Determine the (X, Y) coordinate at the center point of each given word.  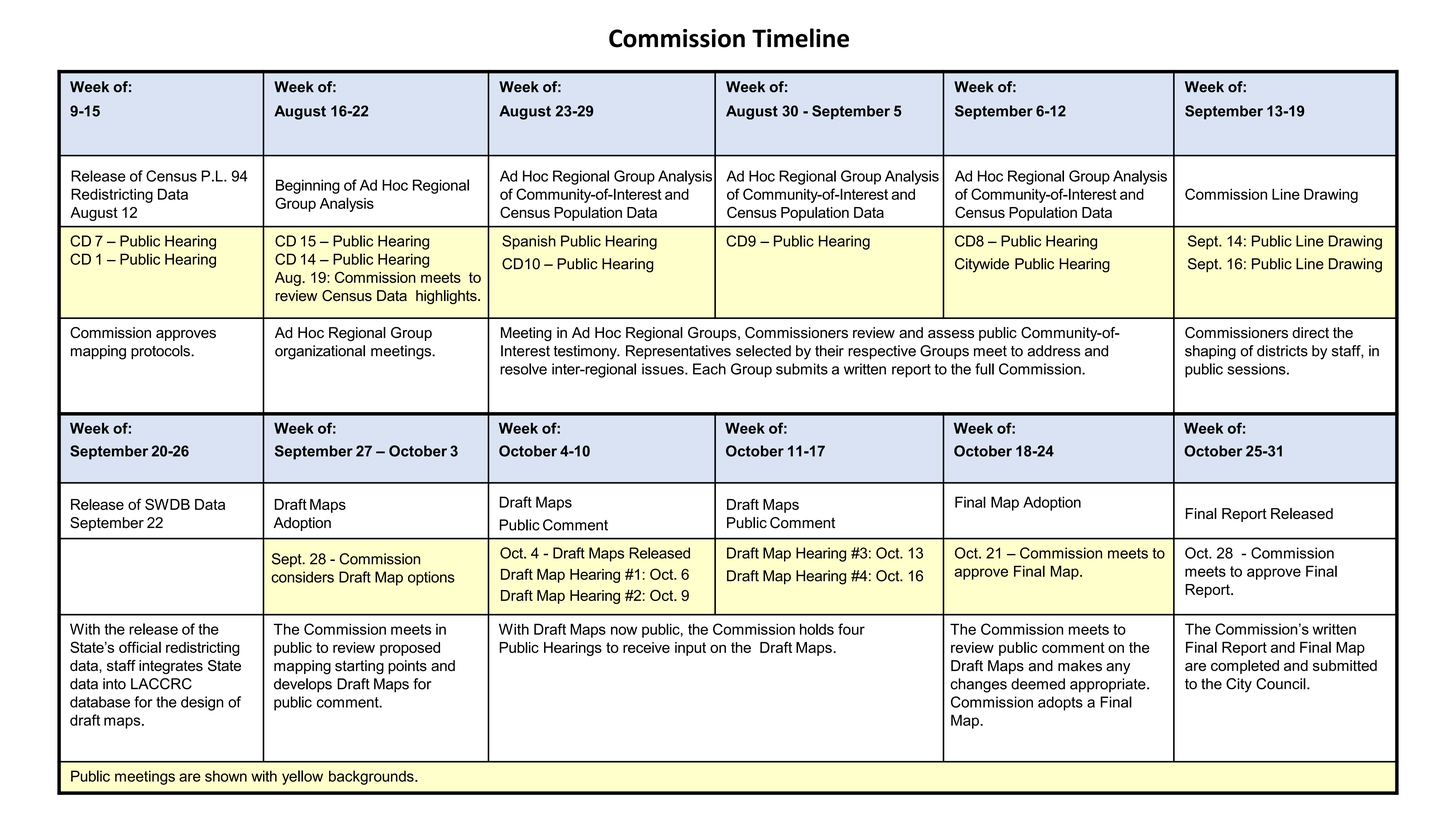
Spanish (529, 242)
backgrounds (372, 777)
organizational (320, 352)
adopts (1060, 703)
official (140, 647)
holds (817, 629)
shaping (1210, 352)
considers (302, 577)
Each (709, 369)
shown (226, 776)
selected (763, 351)
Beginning (308, 186)
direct (1310, 332)
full (984, 369)
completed (1245, 667)
